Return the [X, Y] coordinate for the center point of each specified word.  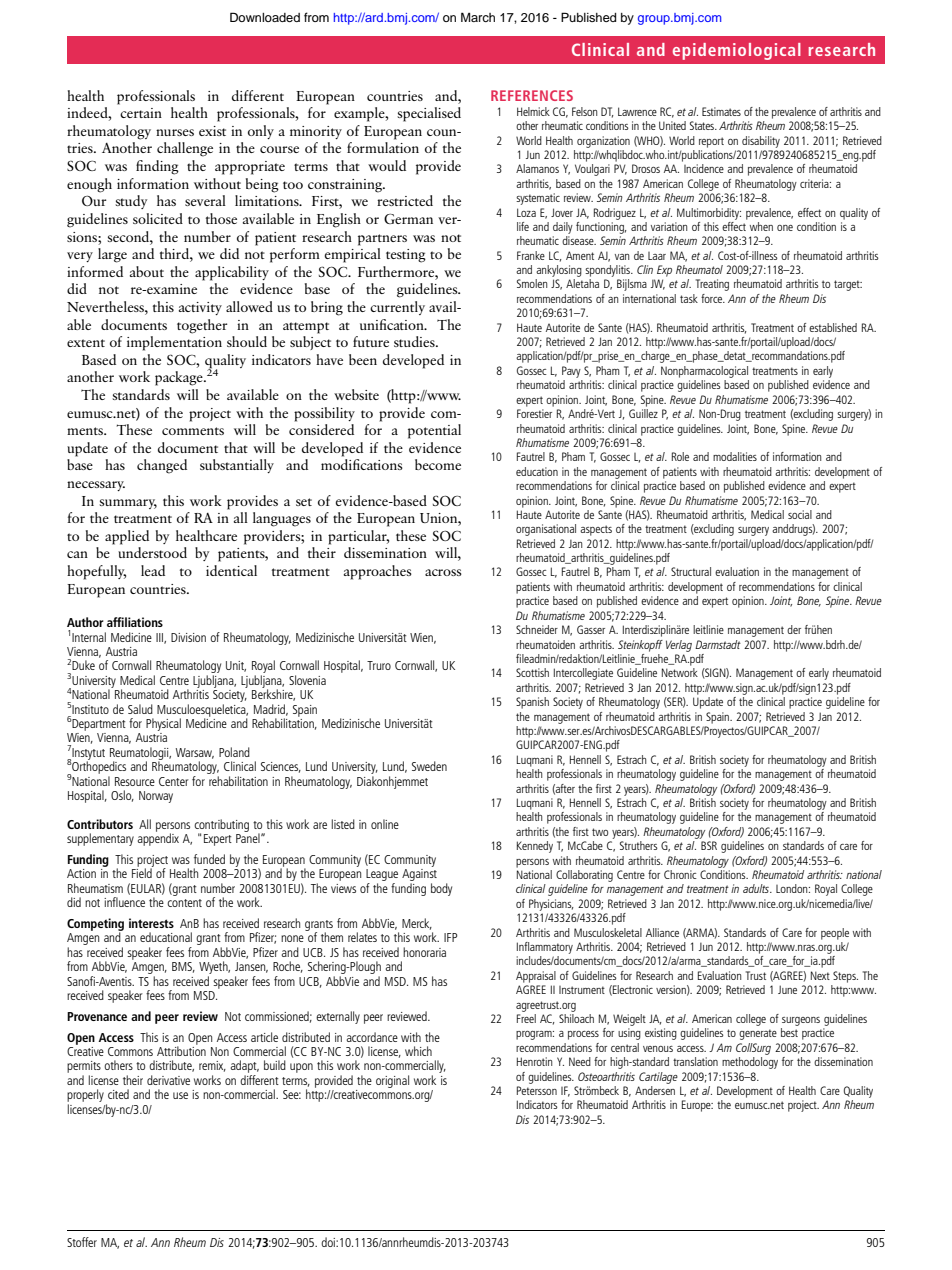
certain [141, 113]
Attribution [181, 1050]
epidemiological [737, 51]
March [478, 17]
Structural [691, 571]
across [443, 572]
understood [152, 552]
